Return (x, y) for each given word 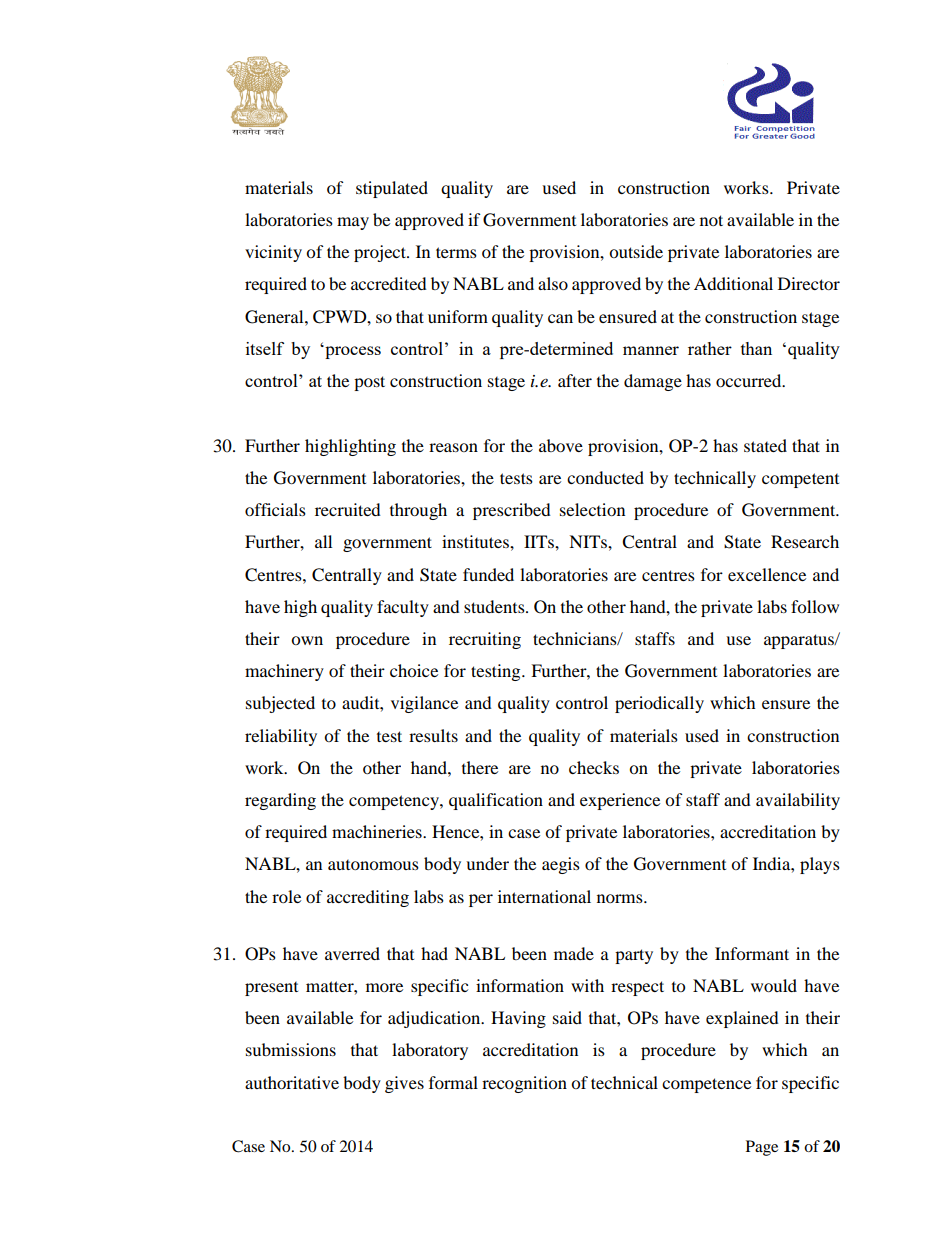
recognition (524, 1084)
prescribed (512, 511)
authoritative (292, 1082)
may (353, 223)
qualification (496, 801)
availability (798, 801)
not (711, 220)
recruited (348, 509)
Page (762, 1148)
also (553, 283)
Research (805, 541)
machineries (378, 831)
